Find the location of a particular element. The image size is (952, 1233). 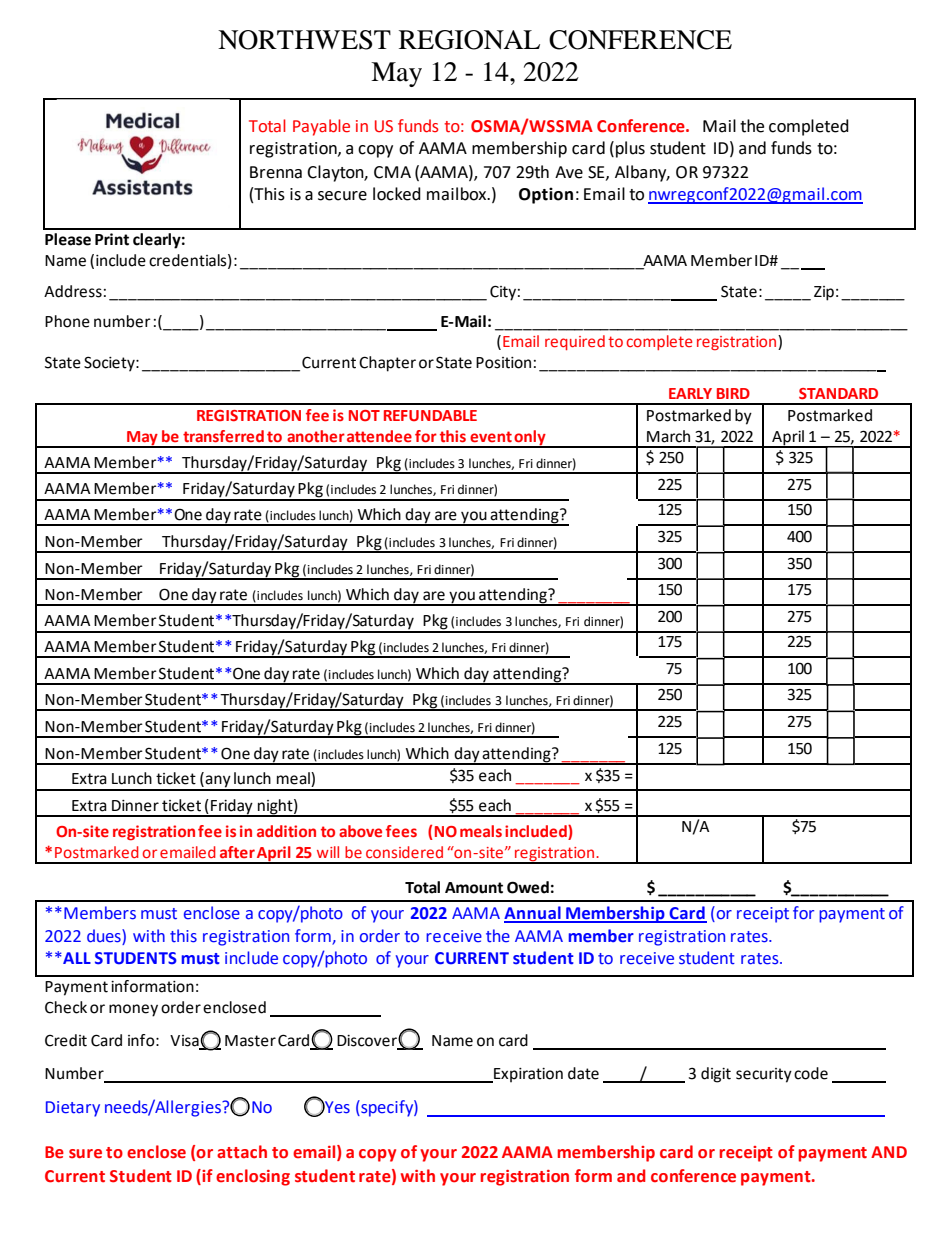

REGIONAL is located at coordinates (469, 40).
